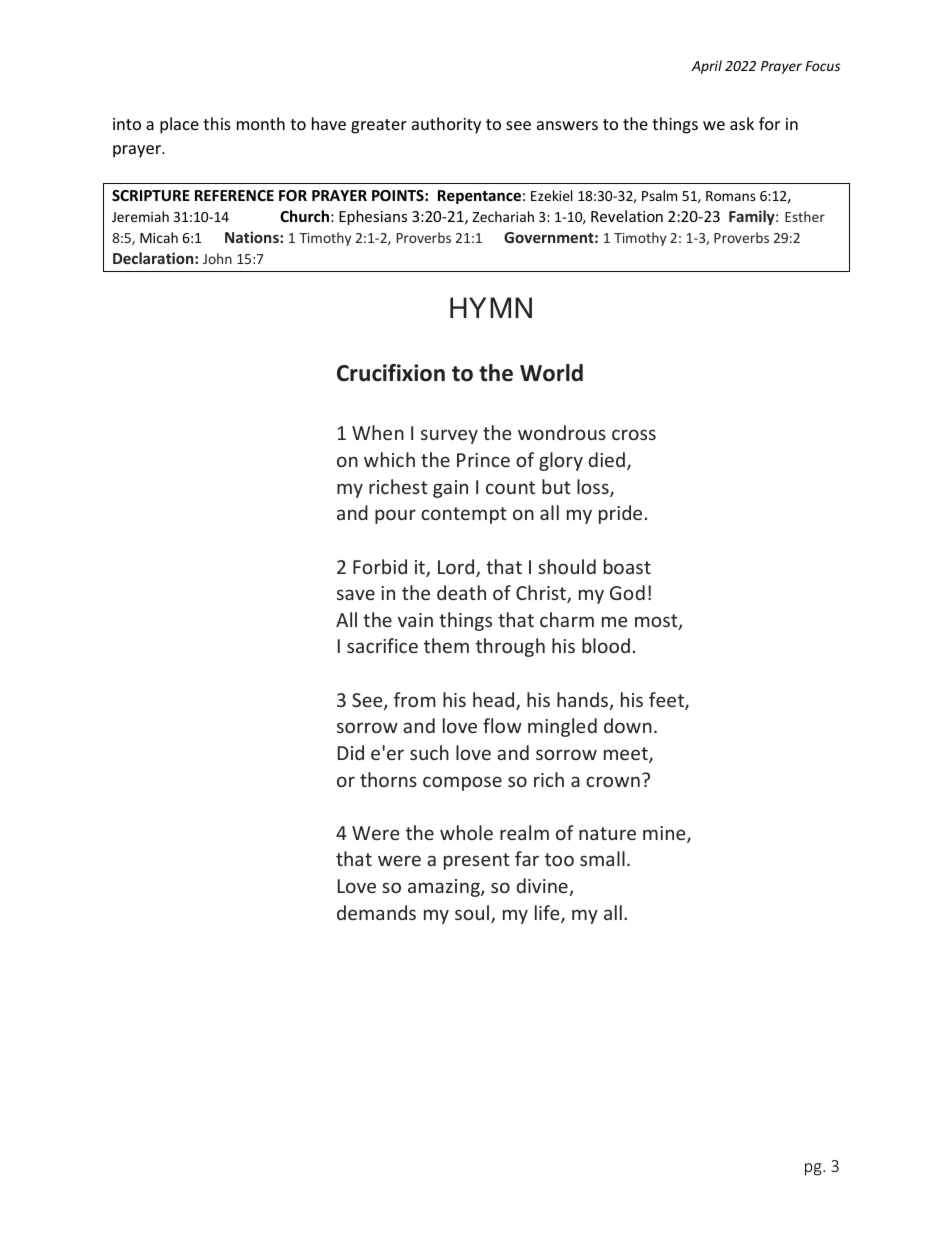 This page has height=1233, width=952. What do you see at coordinates (217, 123) in the page?
I see `this` at bounding box center [217, 123].
